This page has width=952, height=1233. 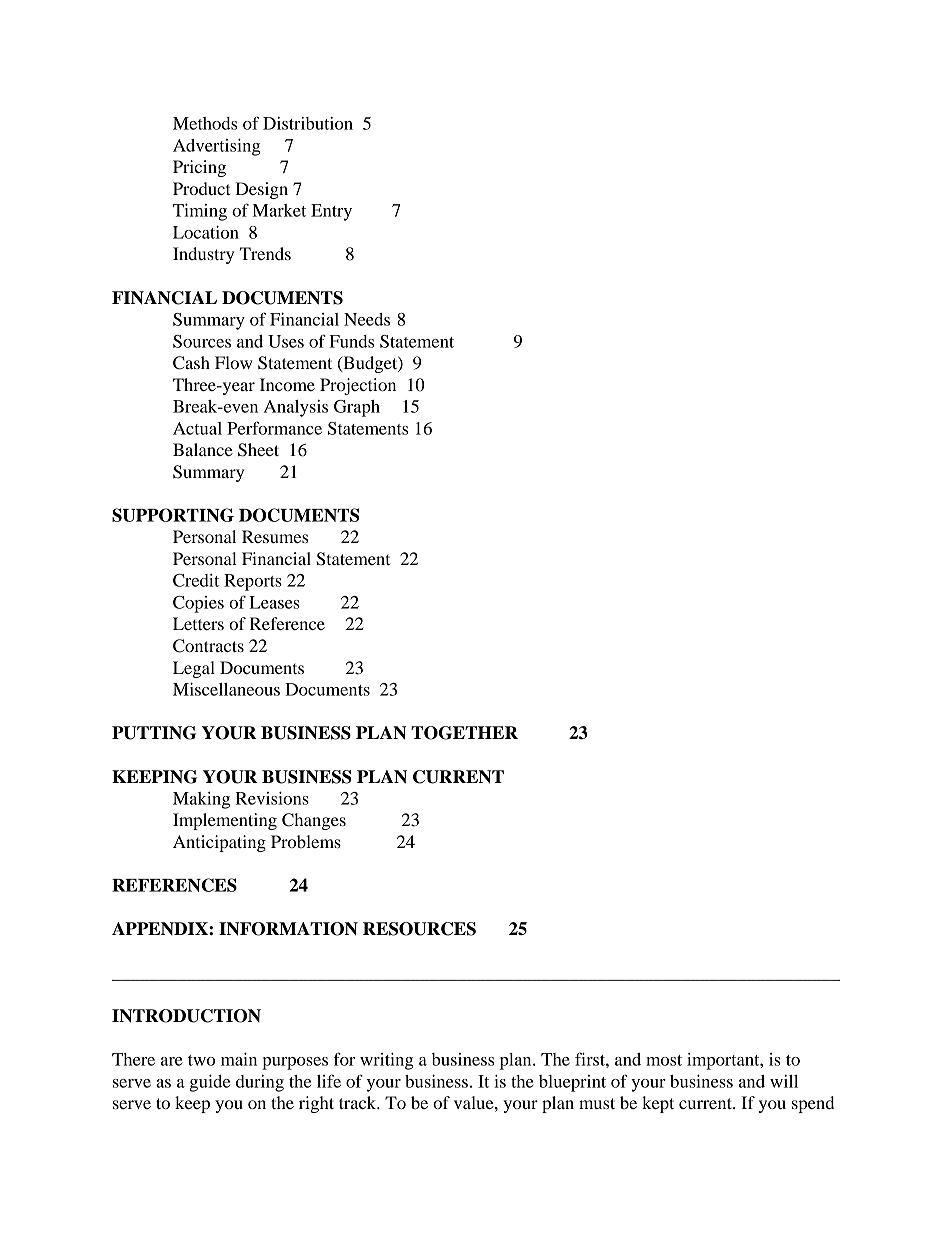 I want to click on Distribution, so click(x=308, y=123).
